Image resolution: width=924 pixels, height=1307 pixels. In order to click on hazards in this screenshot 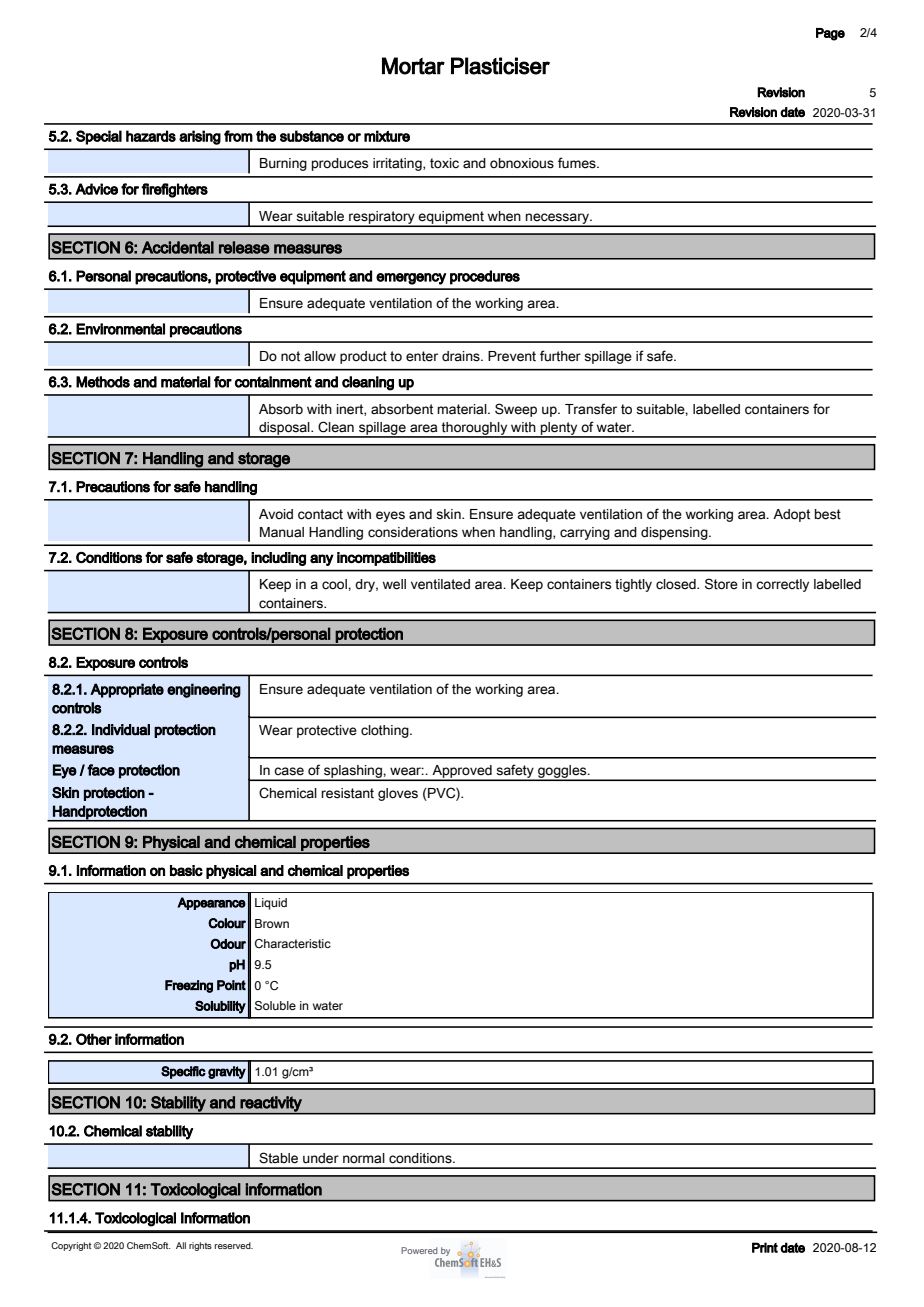, I will do `click(151, 136)`.
